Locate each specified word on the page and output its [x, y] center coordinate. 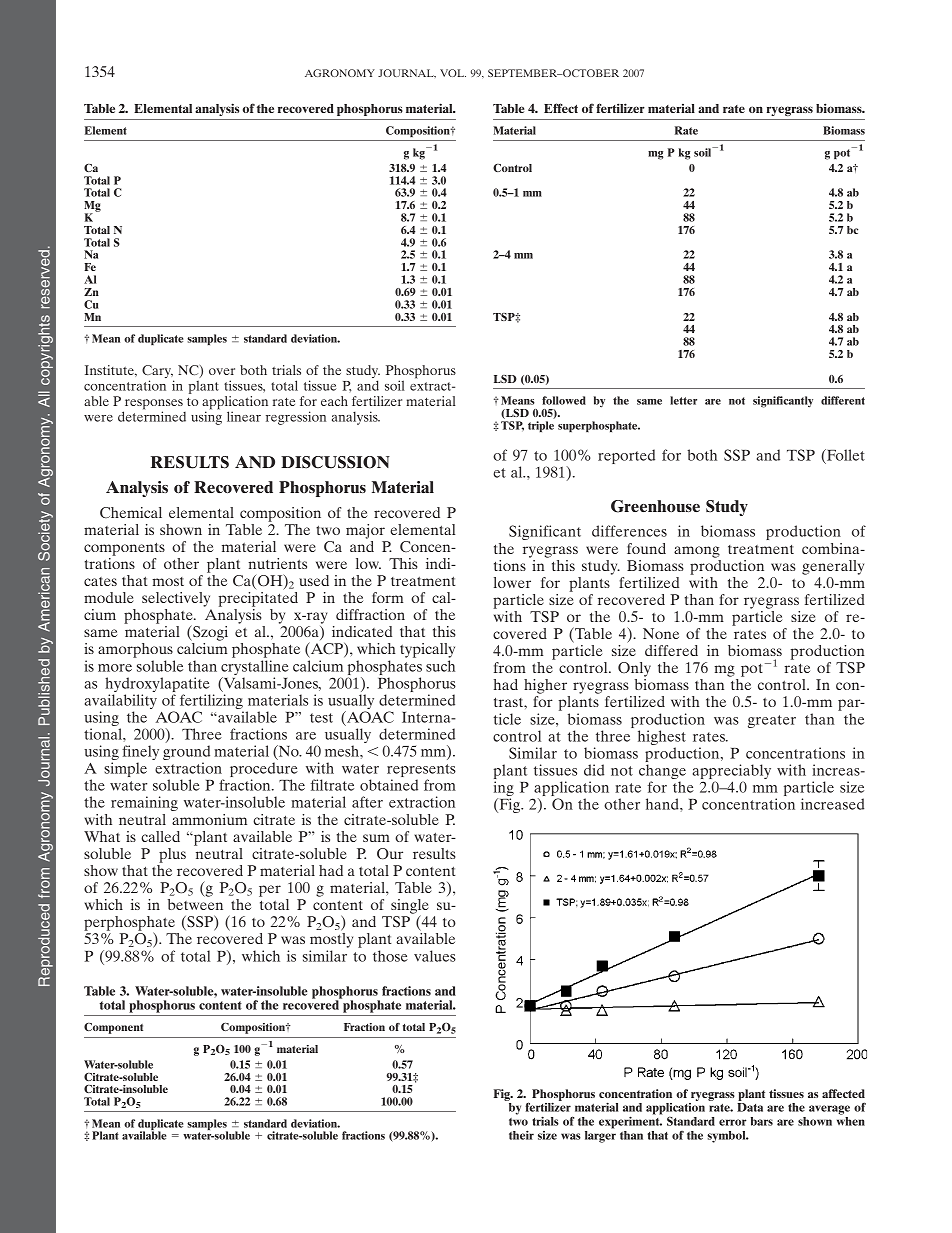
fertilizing [212, 703]
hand [663, 804]
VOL [453, 73]
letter [683, 400]
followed [564, 400]
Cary [157, 373]
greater [772, 721]
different [843, 400]
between [195, 904]
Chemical [131, 512]
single [410, 907]
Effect [561, 108]
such [440, 666]
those [390, 956]
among [697, 552]
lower [512, 582]
